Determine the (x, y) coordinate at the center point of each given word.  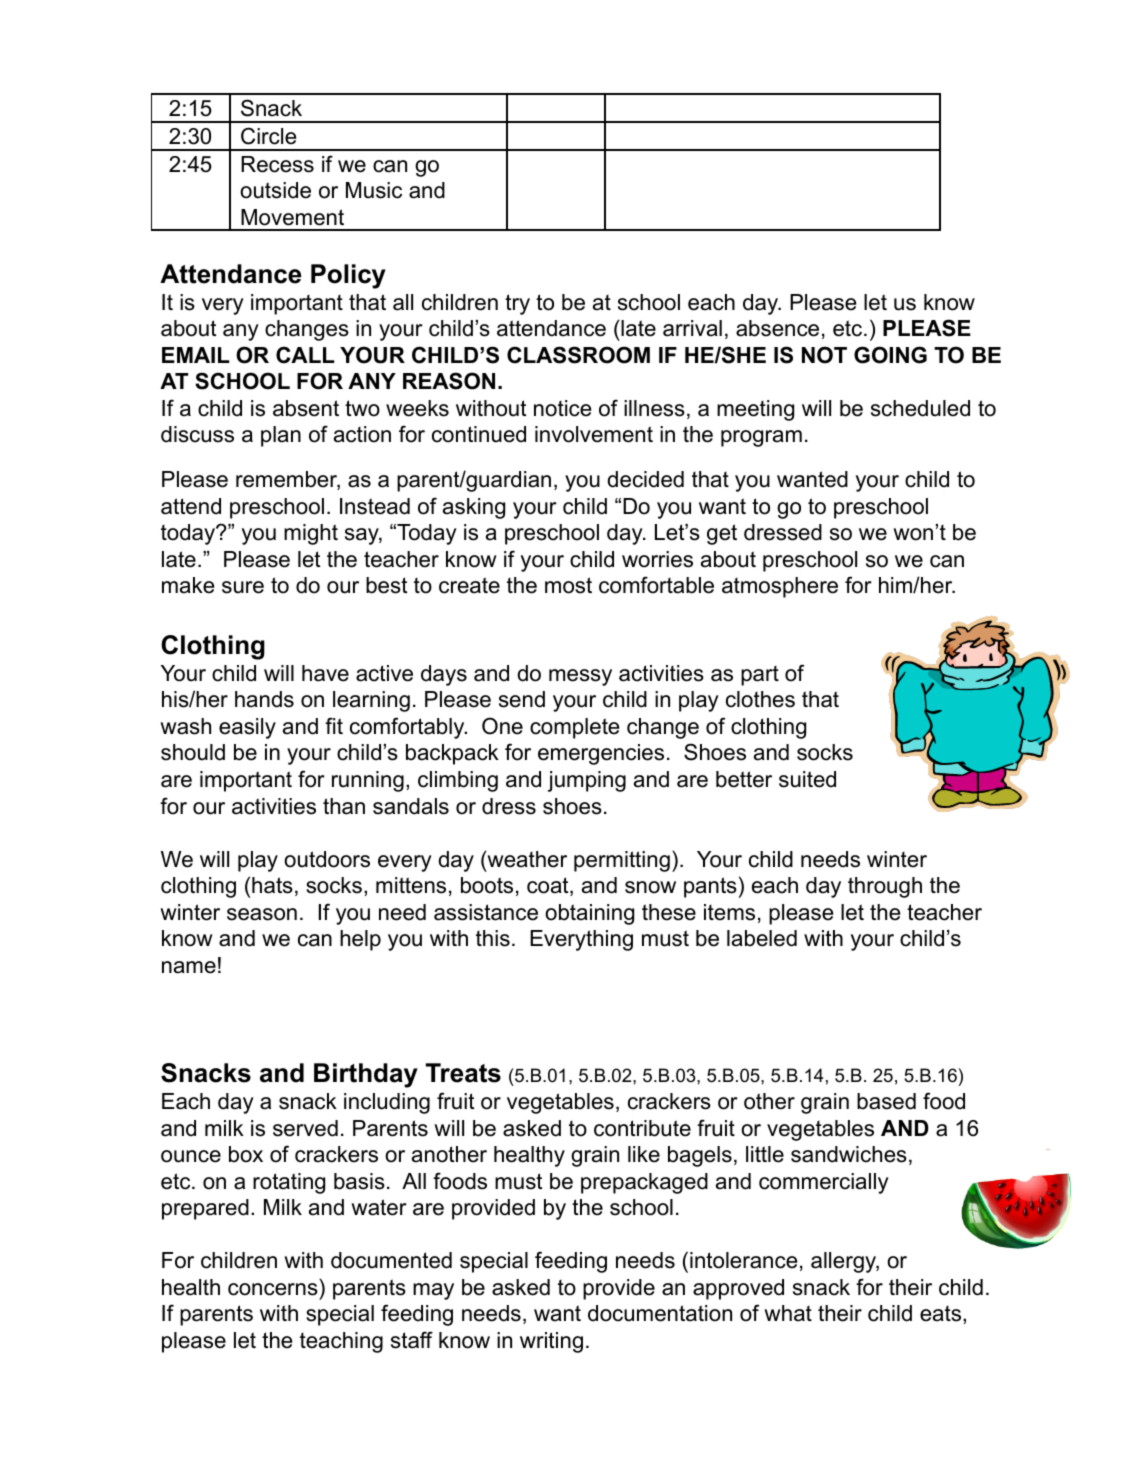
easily (247, 728)
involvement (594, 434)
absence (777, 328)
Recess (277, 164)
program (761, 438)
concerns (273, 1289)
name (189, 967)
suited (807, 779)
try (517, 304)
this (493, 938)
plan (281, 436)
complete (574, 728)
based (886, 1101)
